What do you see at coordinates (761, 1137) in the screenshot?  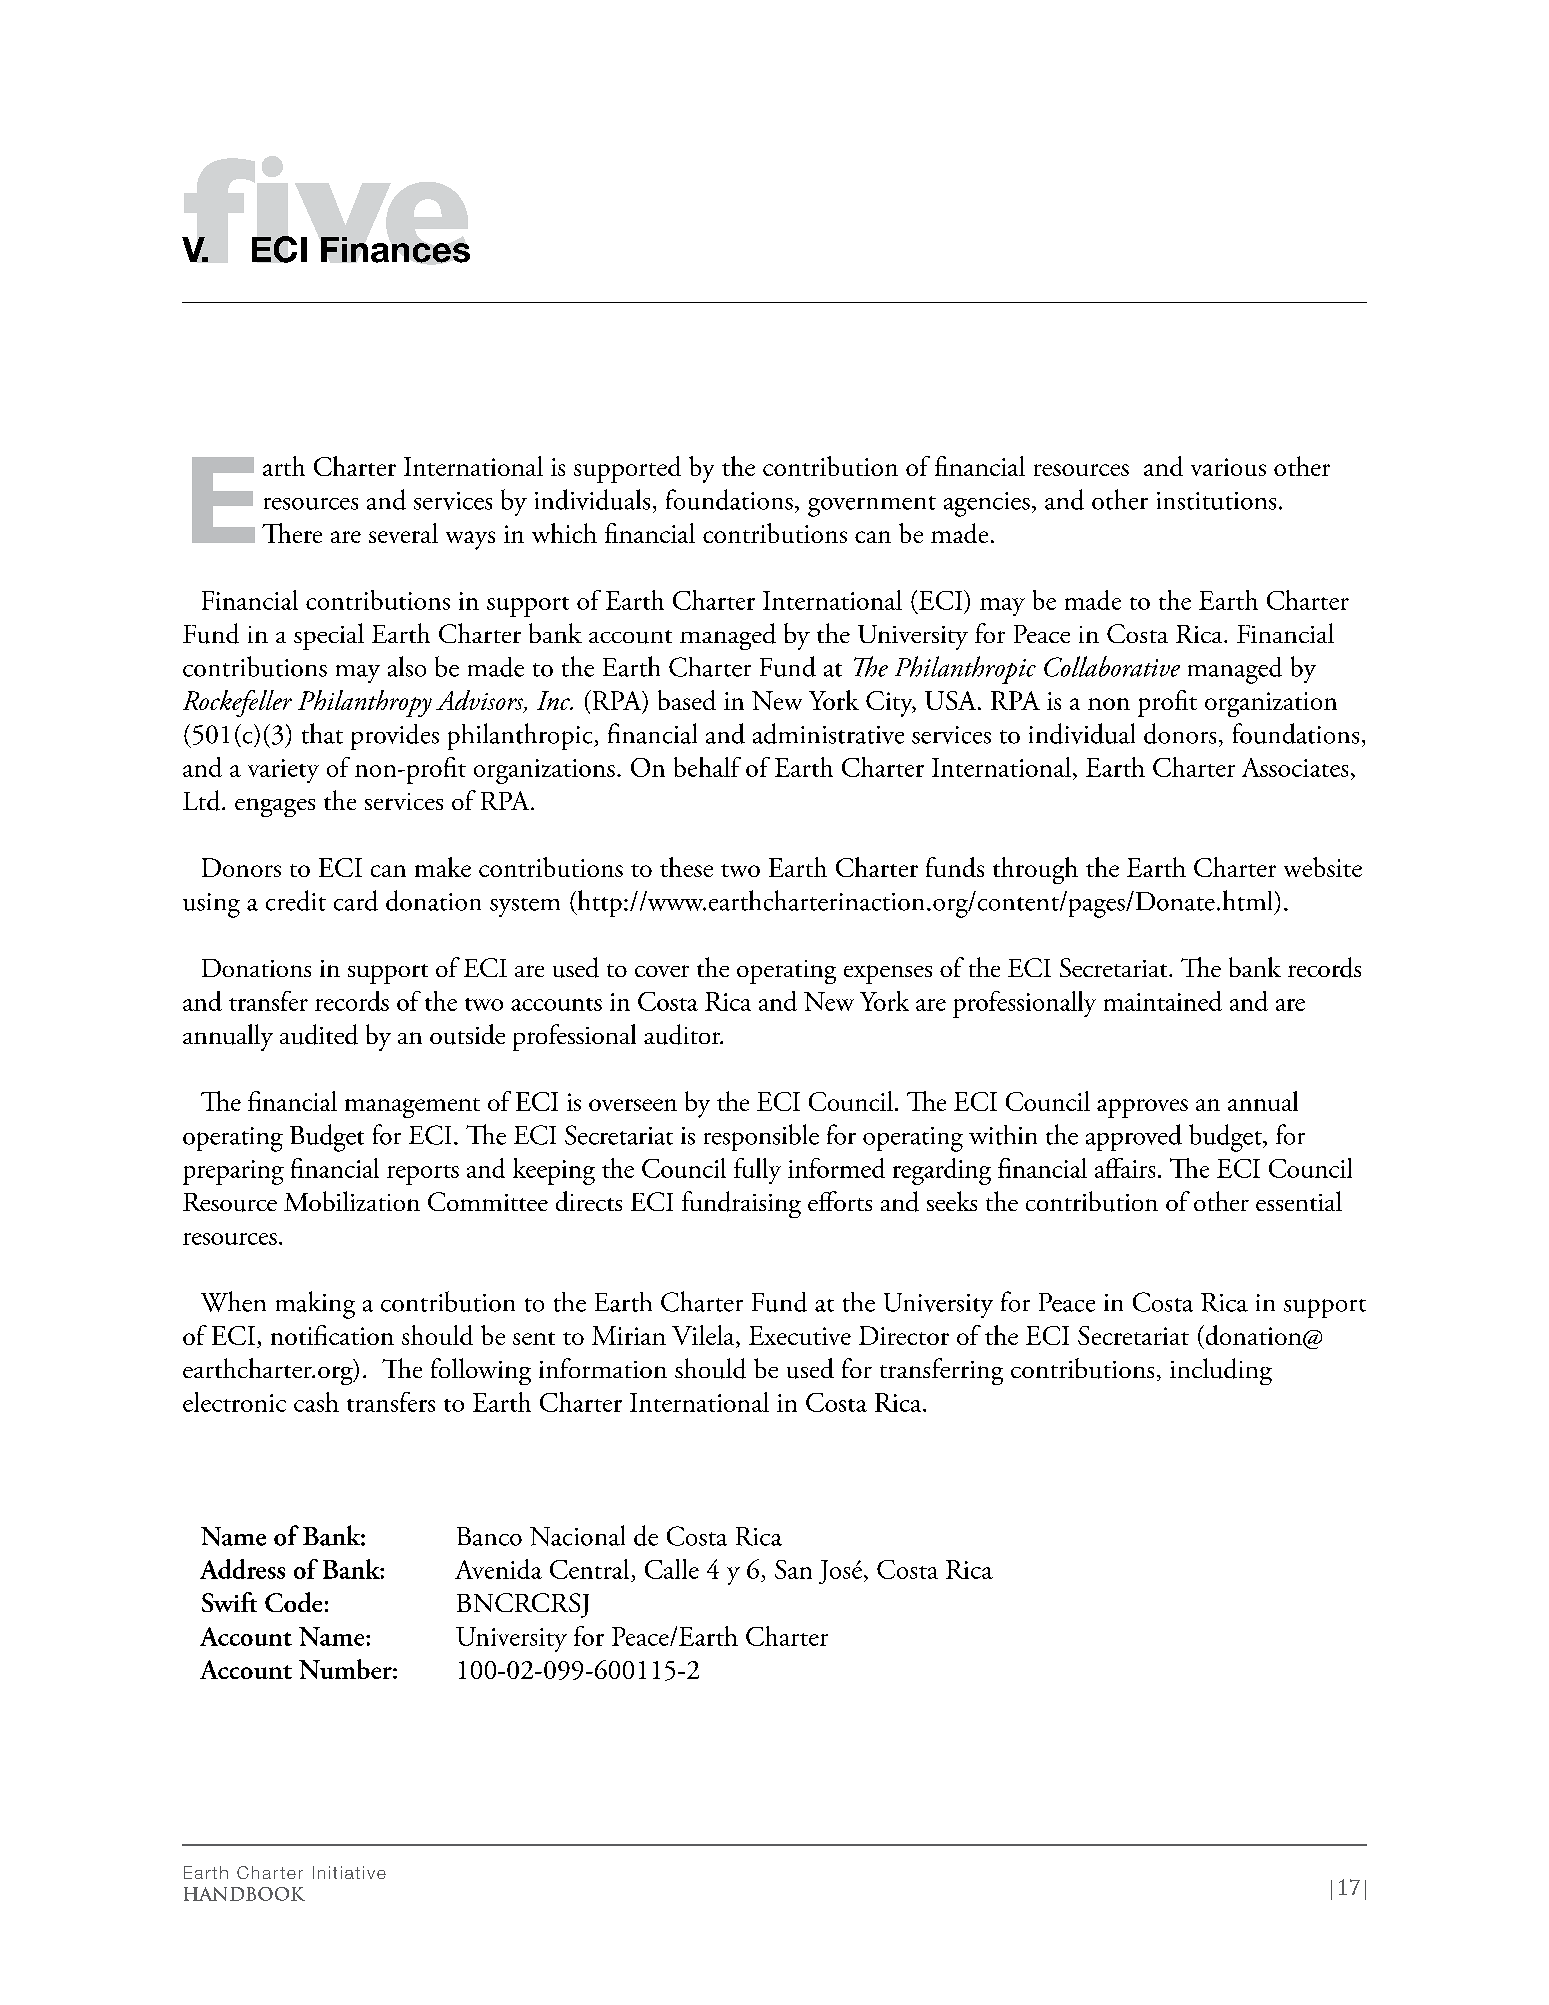 I see `responsible` at bounding box center [761, 1137].
